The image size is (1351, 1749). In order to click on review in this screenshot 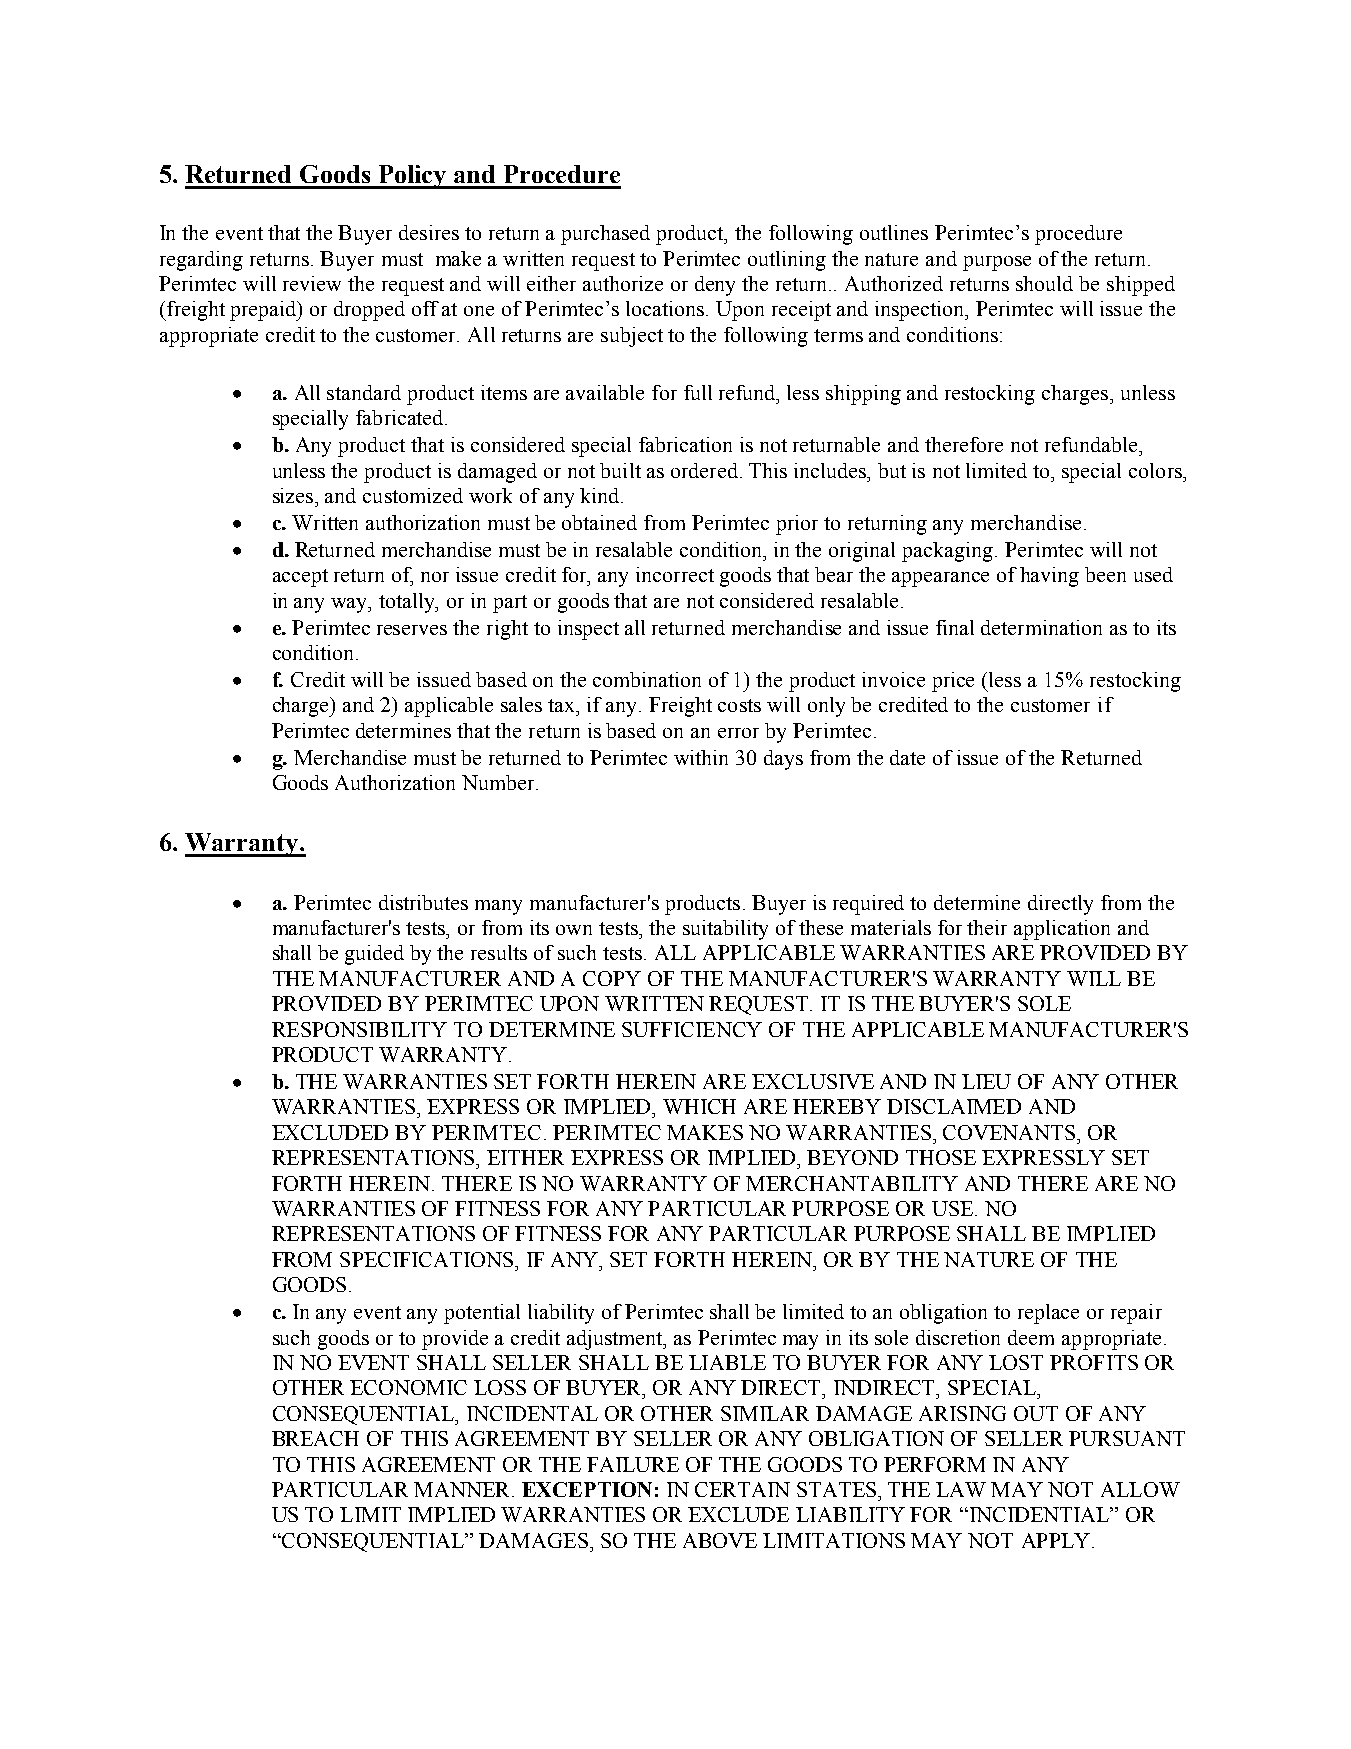, I will do `click(312, 283)`.
